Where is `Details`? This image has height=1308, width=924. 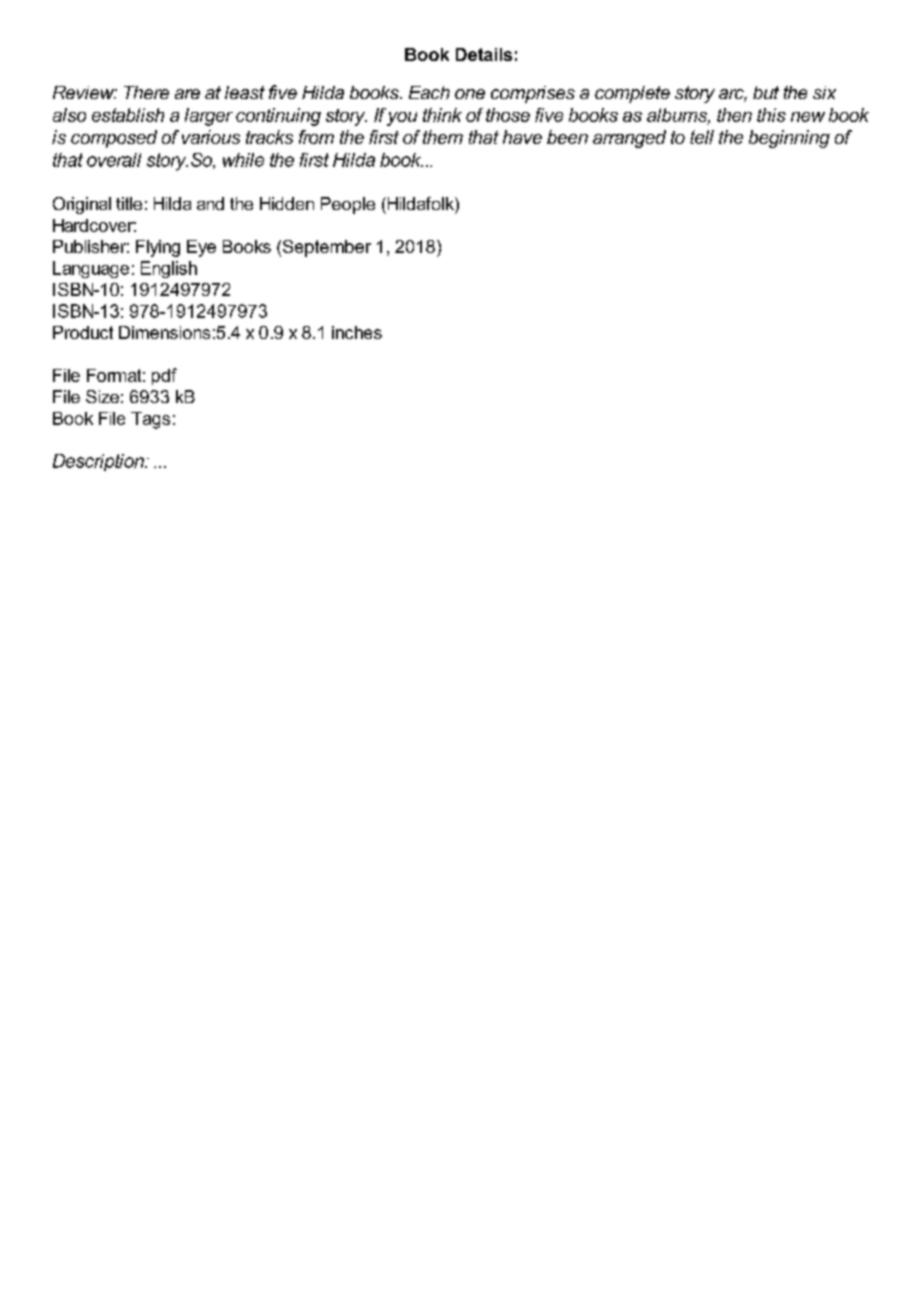
Details is located at coordinates (484, 54).
